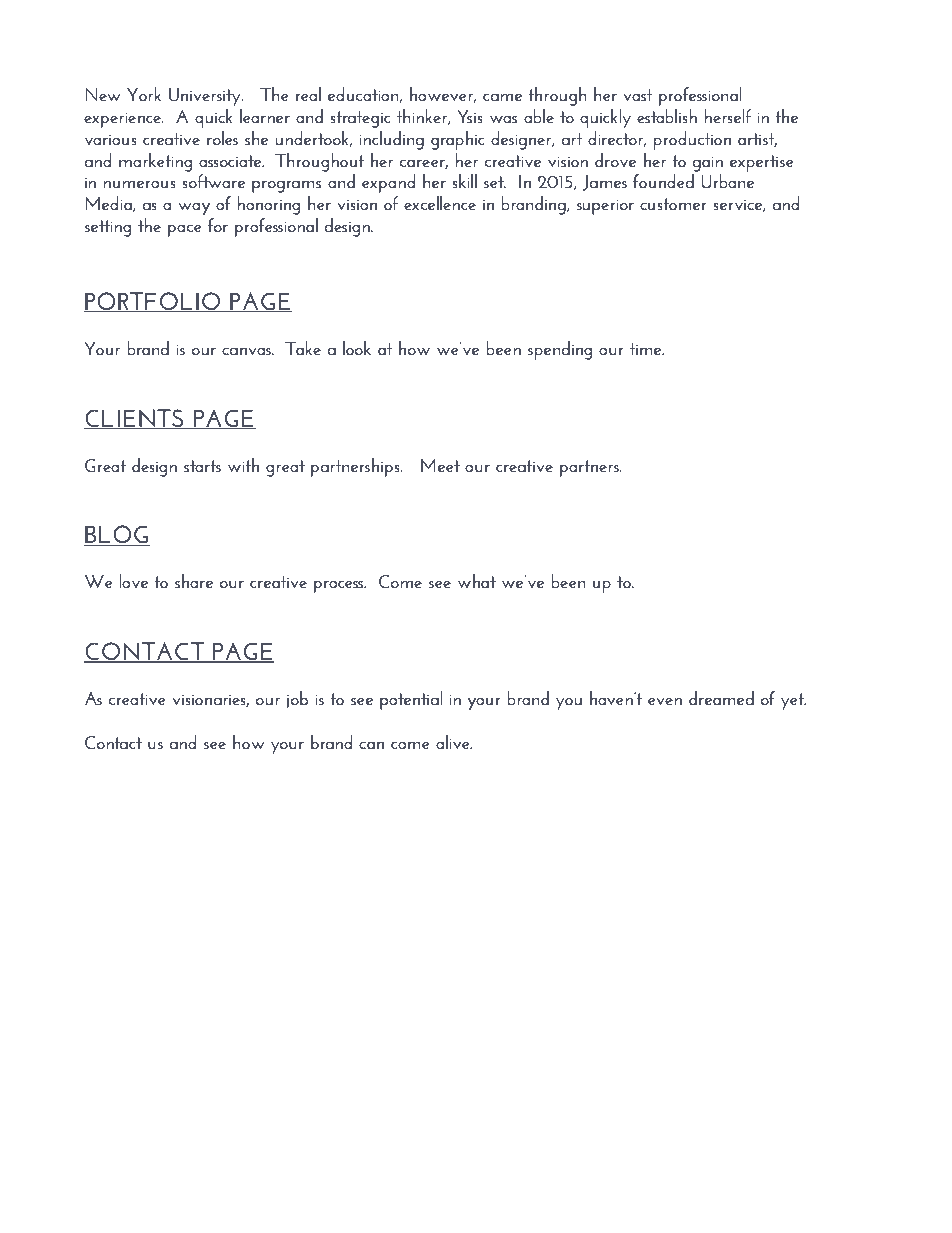  Describe the element at coordinates (503, 119) in the screenshot. I see `was` at that location.
